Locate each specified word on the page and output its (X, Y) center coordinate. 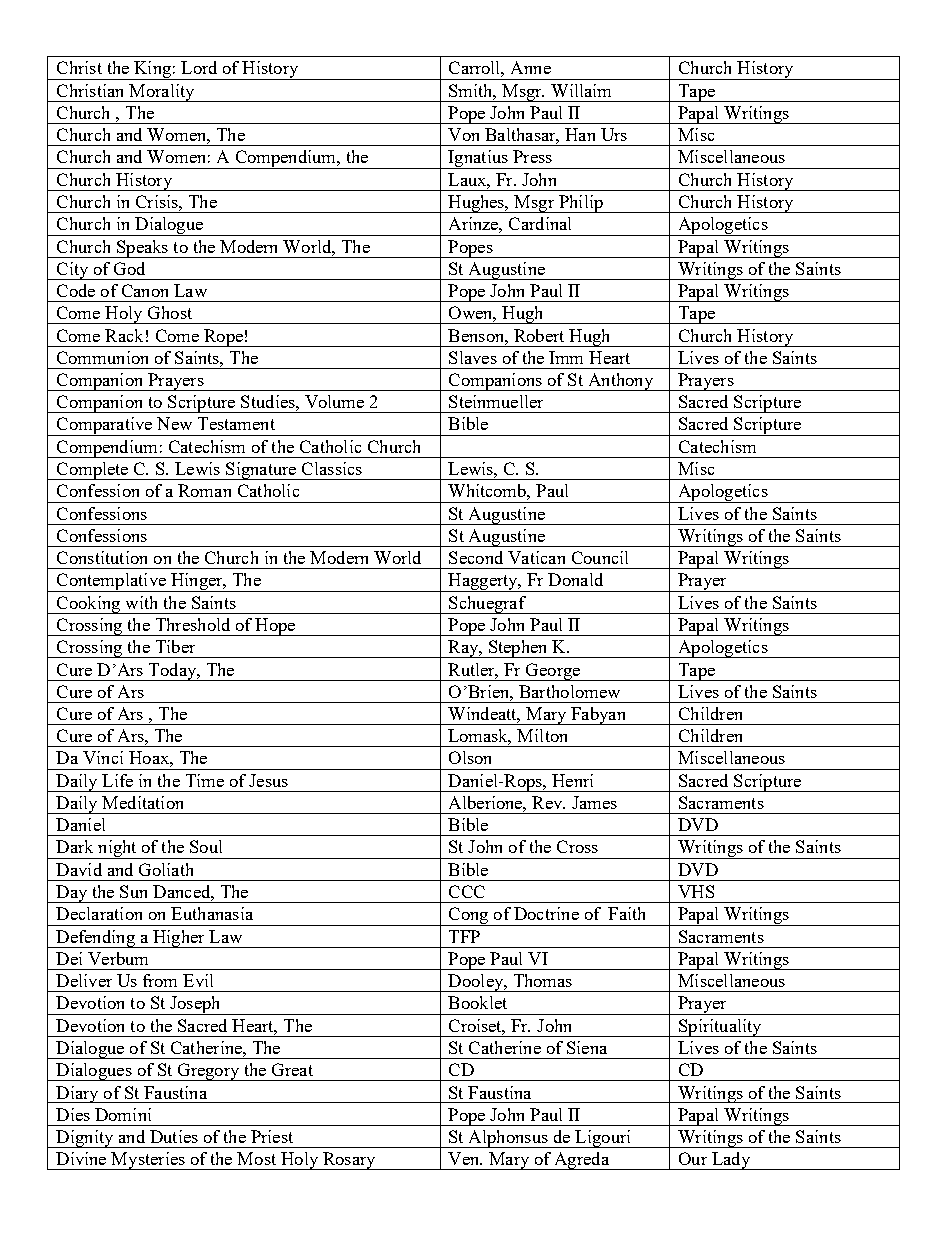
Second (476, 557)
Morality (162, 93)
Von (463, 134)
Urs (614, 134)
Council (600, 557)
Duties (174, 1136)
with (141, 602)
